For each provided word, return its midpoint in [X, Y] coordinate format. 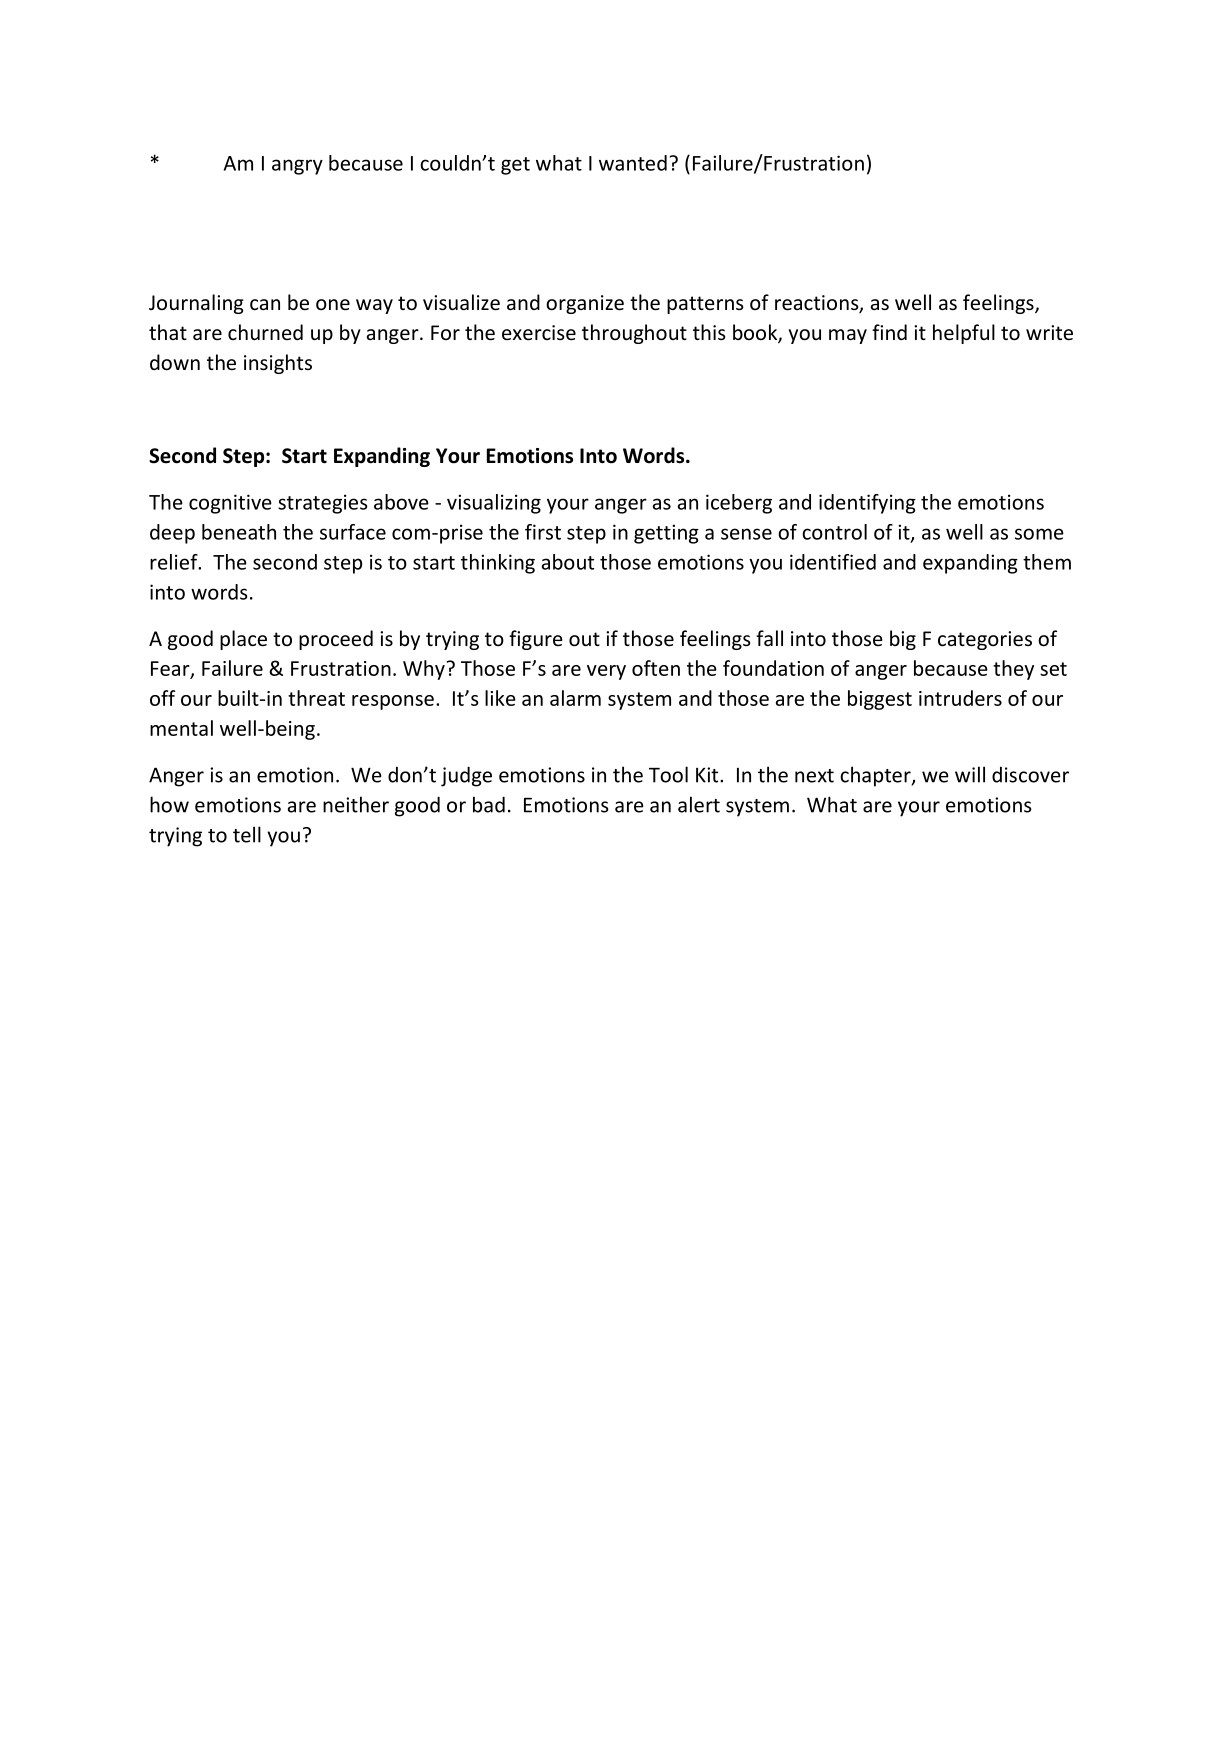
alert [699, 804]
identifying [867, 504]
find [889, 332]
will [970, 774]
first [543, 532]
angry [297, 167]
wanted [633, 163]
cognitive [230, 504]
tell [247, 834]
